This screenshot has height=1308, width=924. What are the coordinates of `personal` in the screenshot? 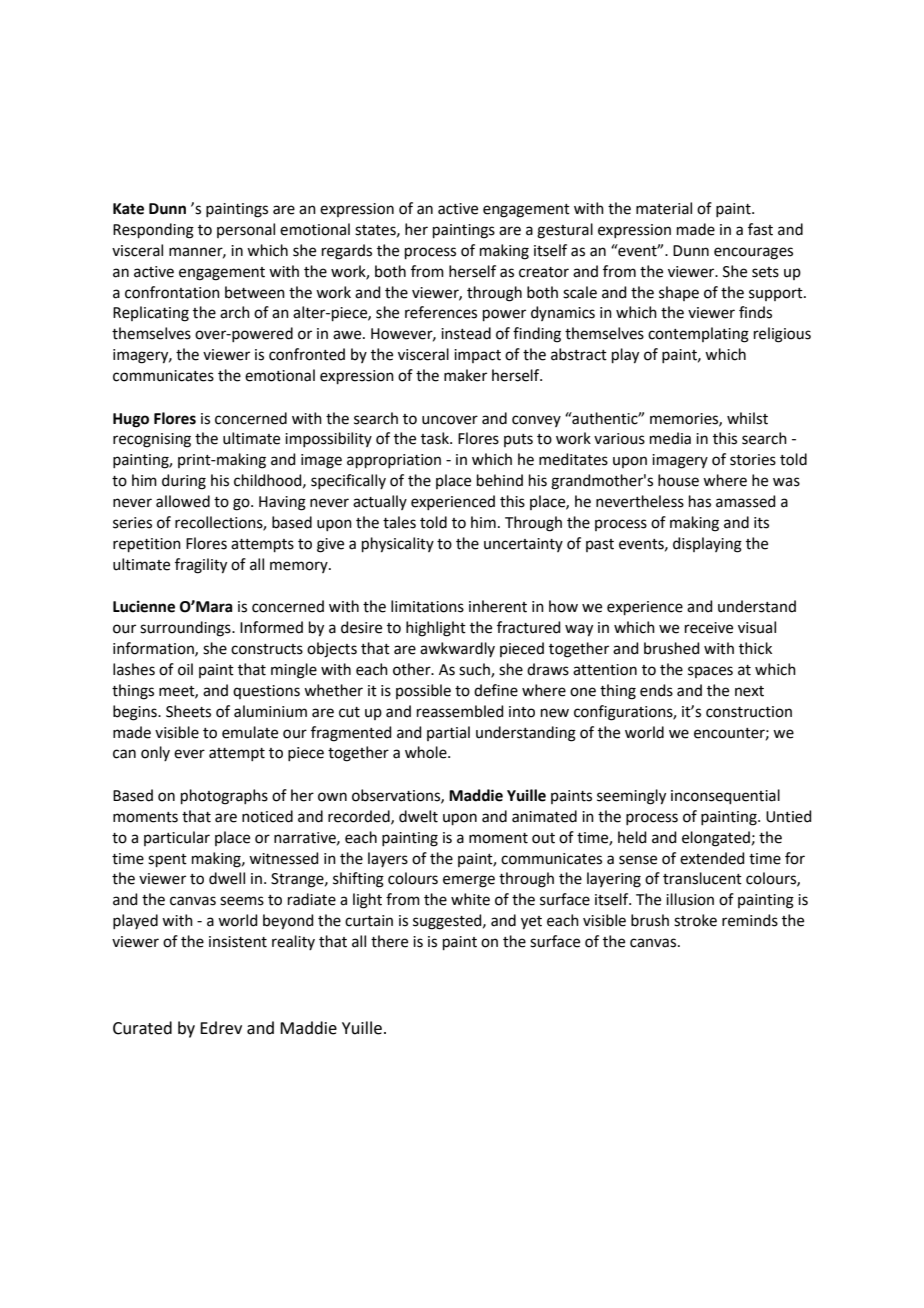 It's located at (246, 230).
